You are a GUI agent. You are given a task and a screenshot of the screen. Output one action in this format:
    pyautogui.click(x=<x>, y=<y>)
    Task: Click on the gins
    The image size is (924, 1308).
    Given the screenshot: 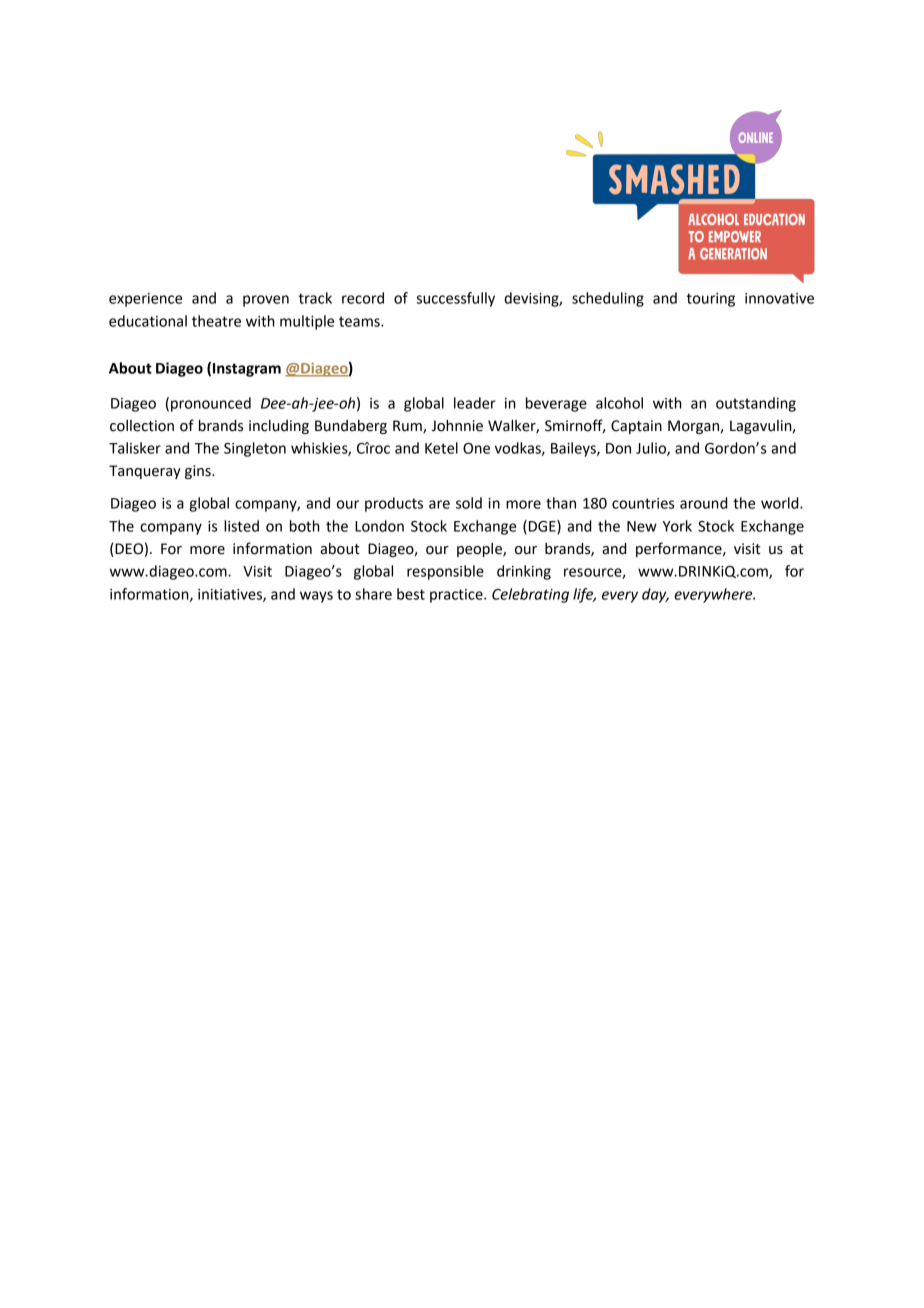 What is the action you would take?
    pyautogui.click(x=199, y=472)
